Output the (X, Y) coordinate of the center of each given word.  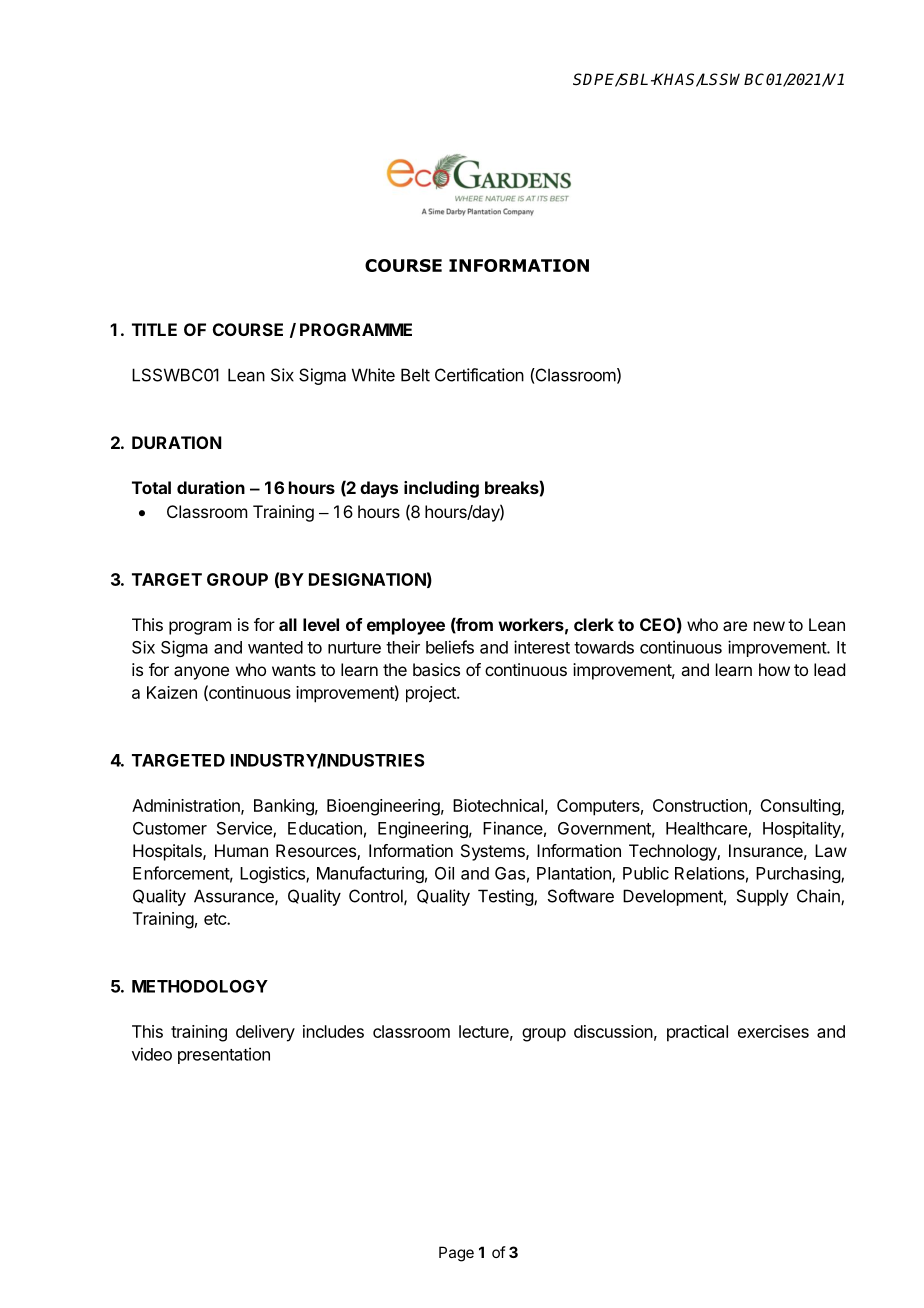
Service (245, 829)
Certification (479, 375)
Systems (494, 852)
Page (456, 1254)
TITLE (154, 329)
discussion (613, 1031)
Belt (415, 375)
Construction (700, 805)
